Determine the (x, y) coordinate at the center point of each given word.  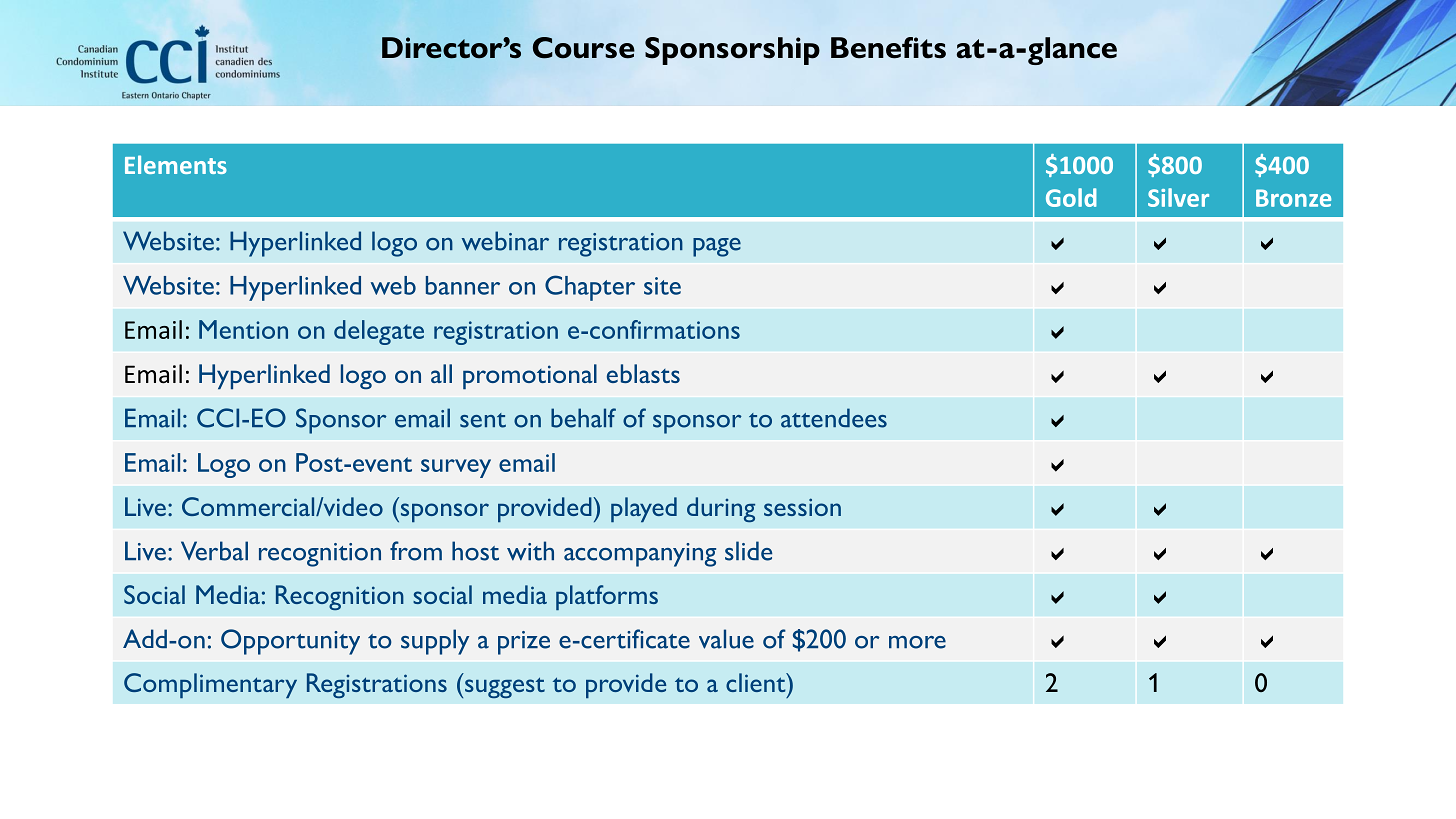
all (441, 373)
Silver (1178, 197)
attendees (834, 418)
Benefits (888, 48)
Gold (1071, 197)
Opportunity (290, 642)
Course (584, 48)
